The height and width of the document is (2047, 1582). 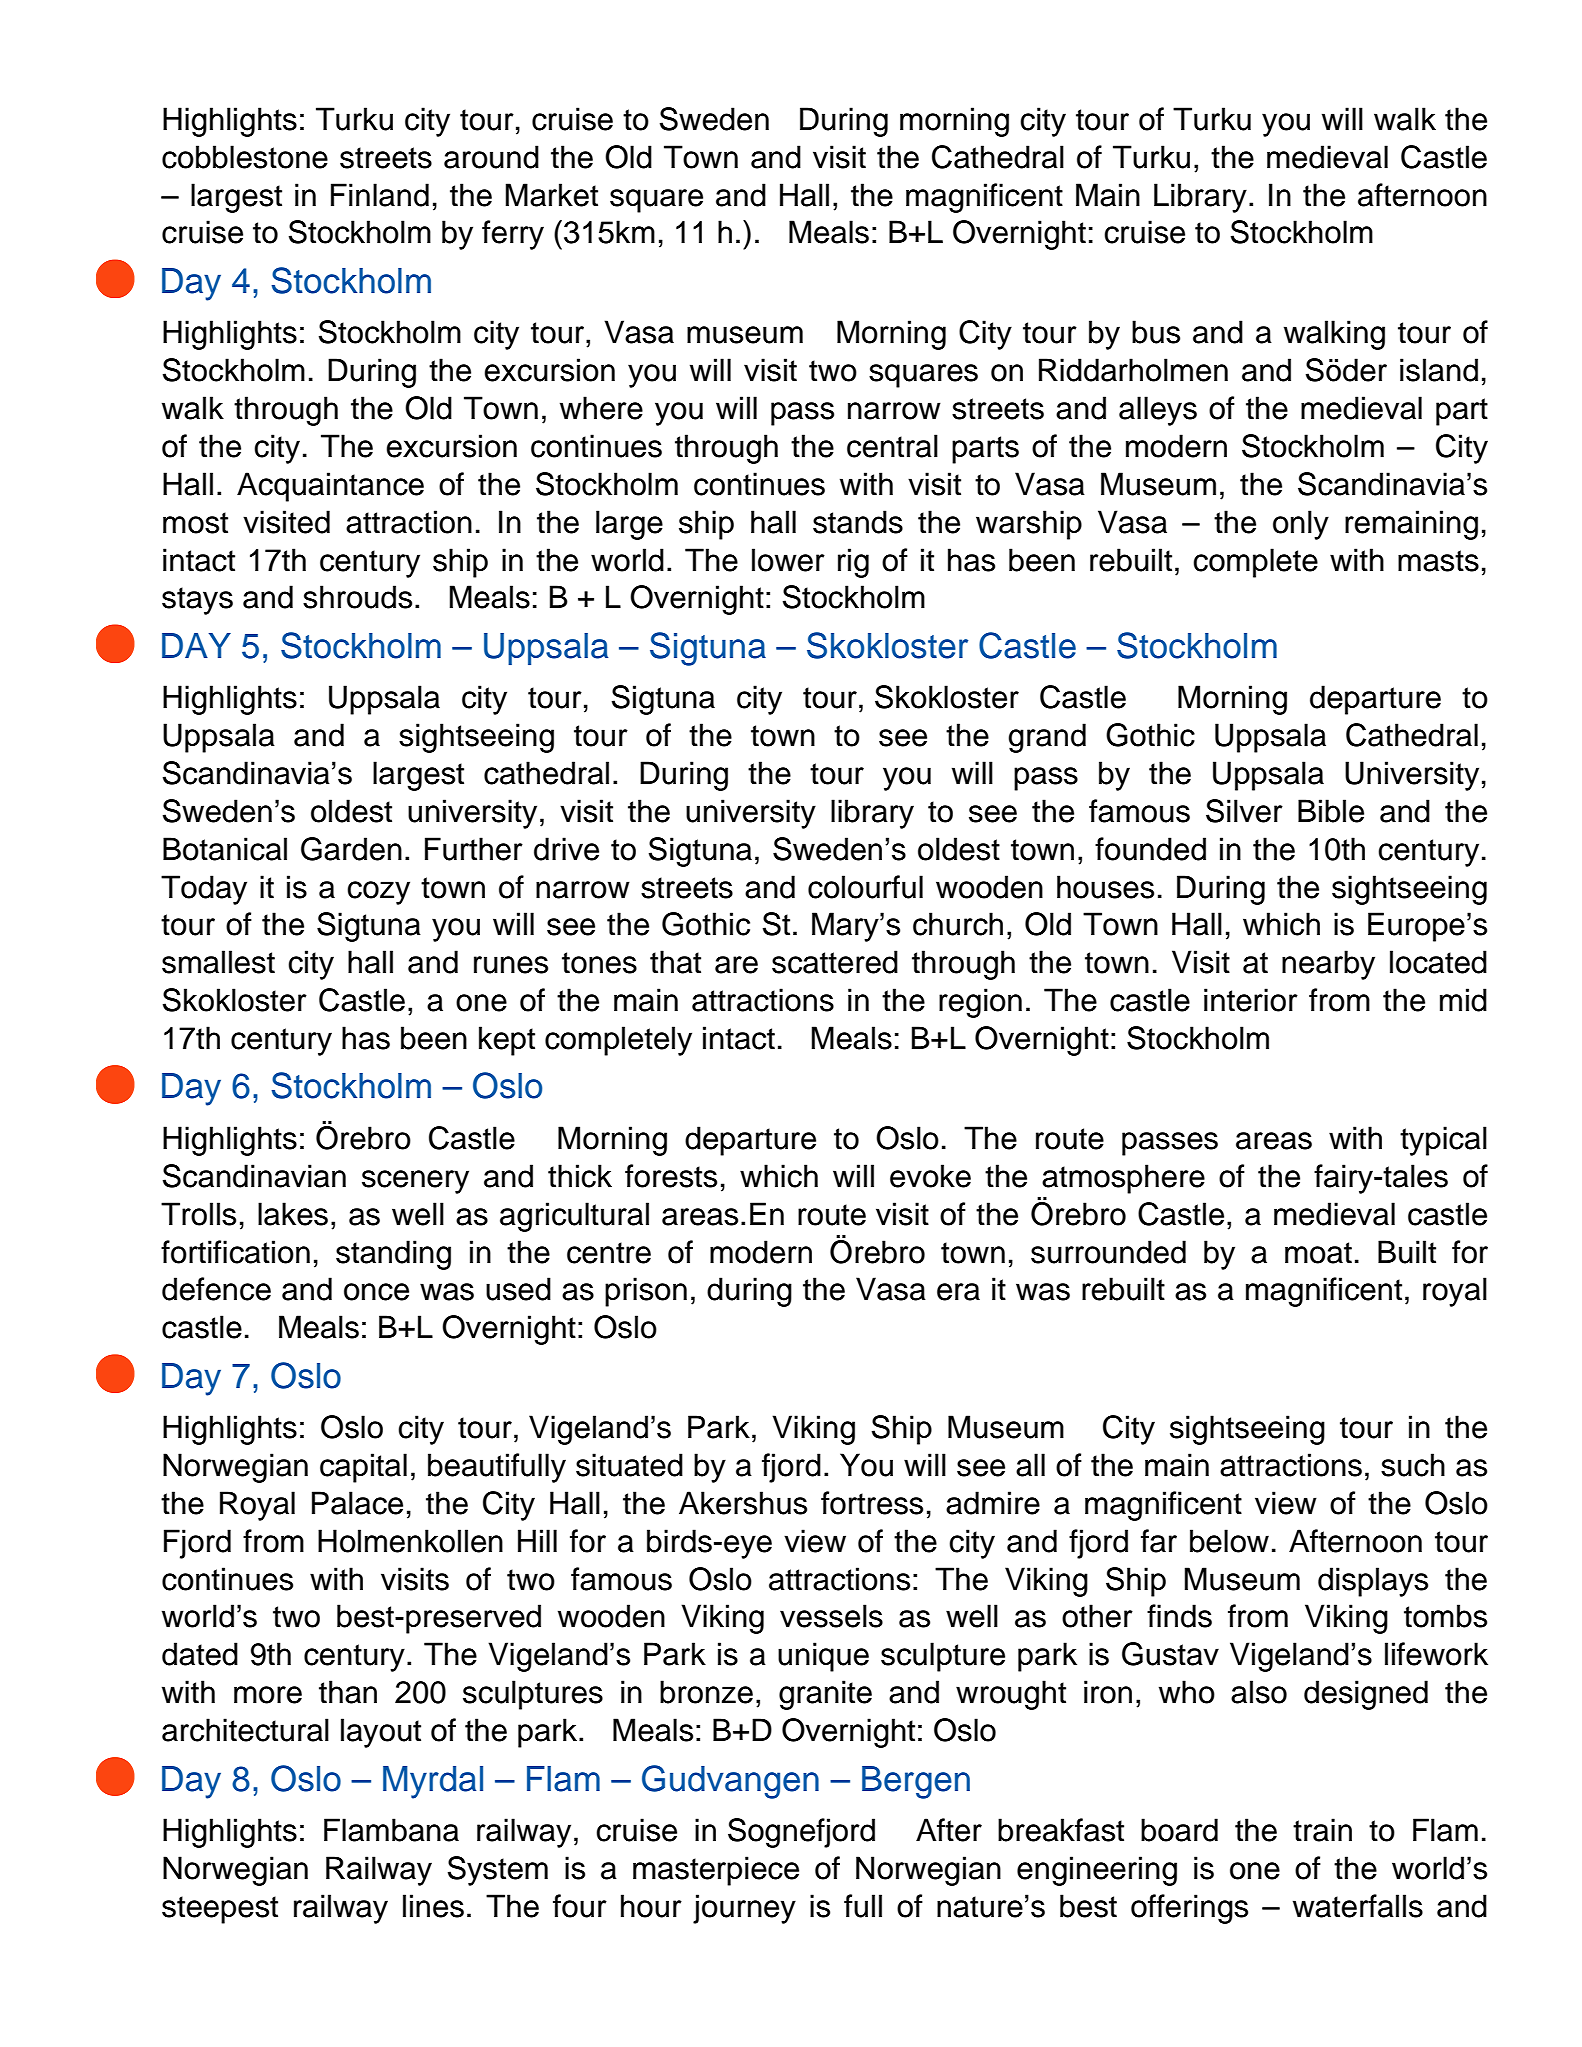 What do you see at coordinates (744, 1909) in the document?
I see `journey` at bounding box center [744, 1909].
